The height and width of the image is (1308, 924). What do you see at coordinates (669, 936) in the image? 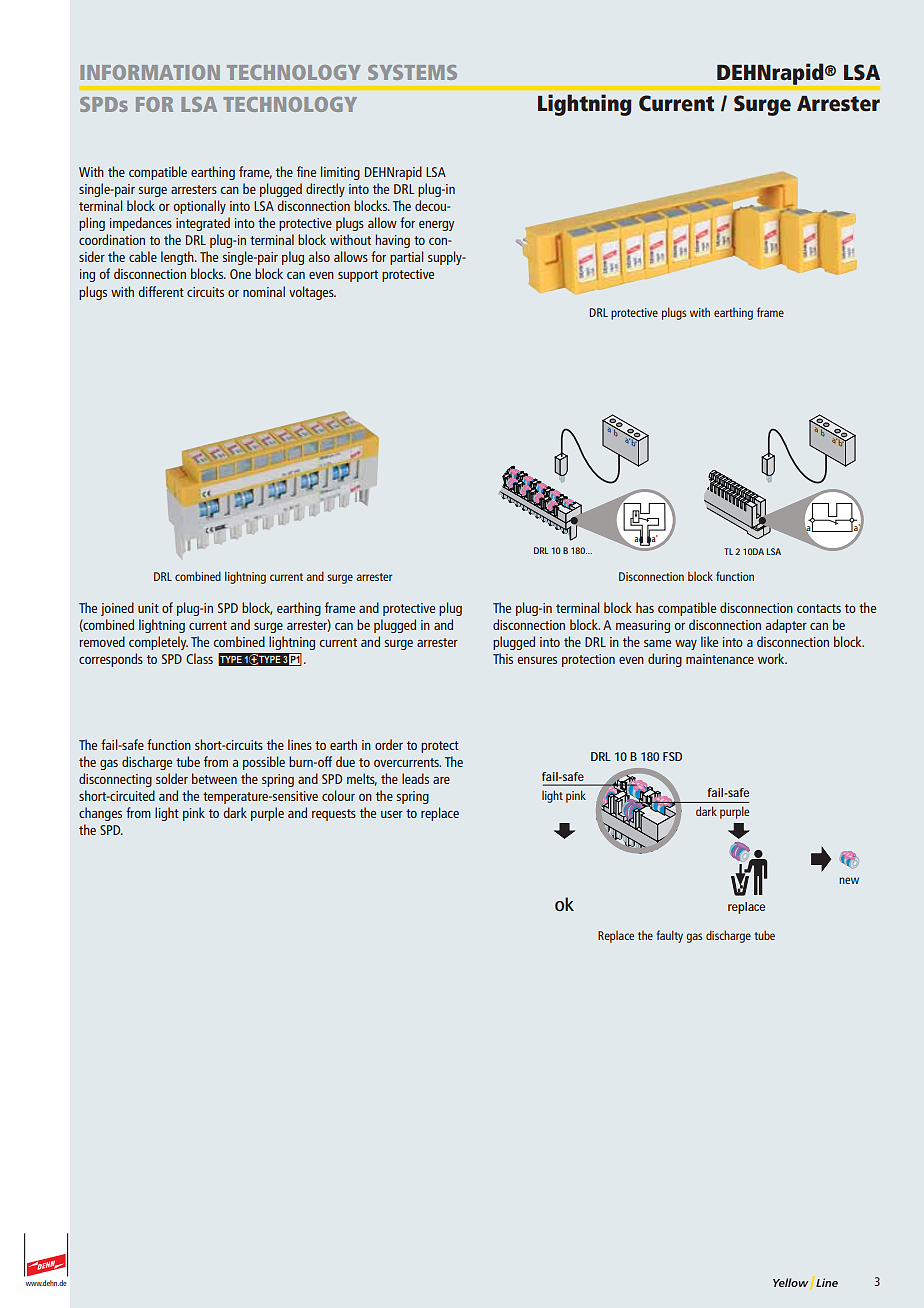
I see `faulty` at bounding box center [669, 936].
